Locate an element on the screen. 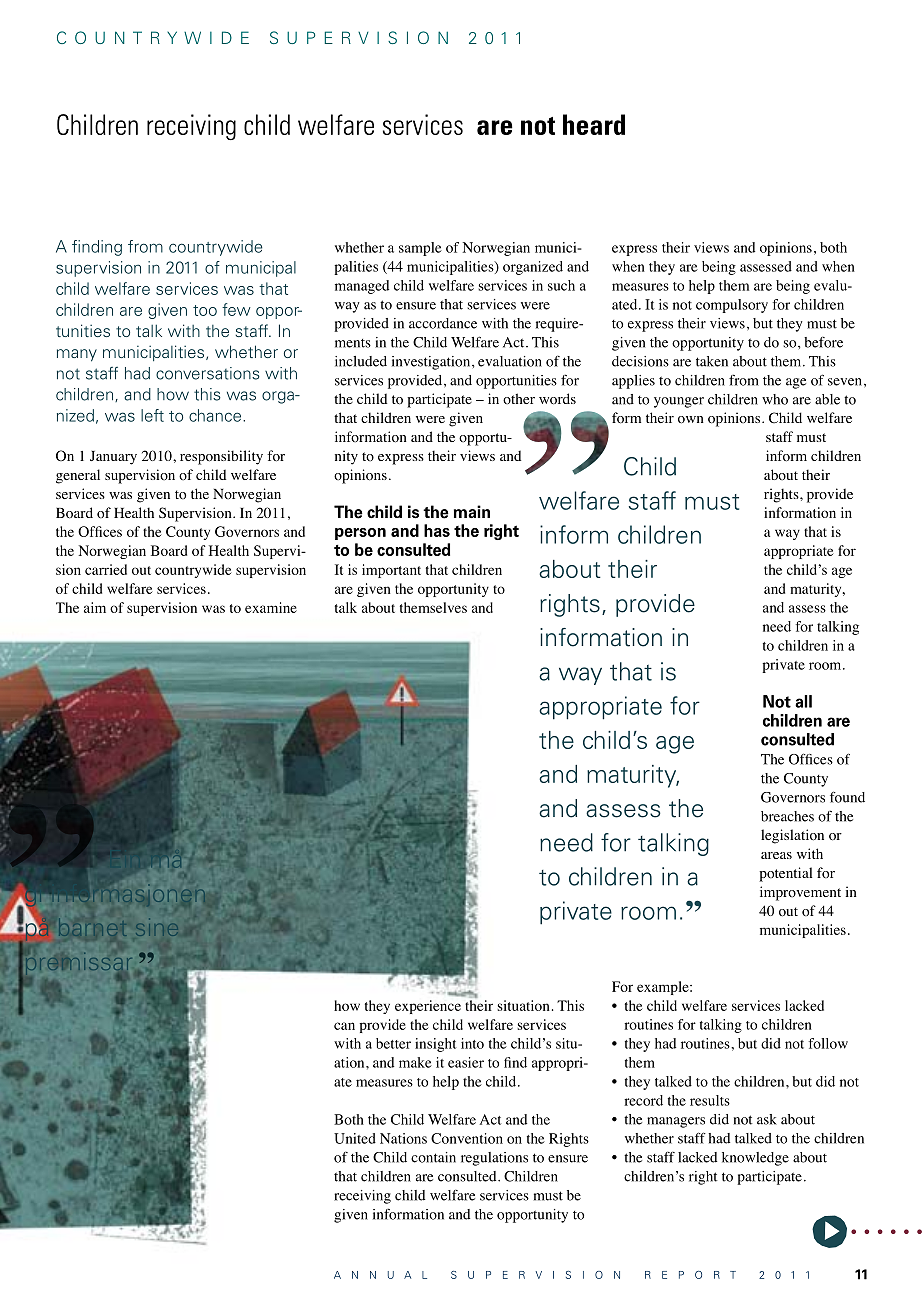 The height and width of the screenshot is (1308, 924). own is located at coordinates (691, 420).
